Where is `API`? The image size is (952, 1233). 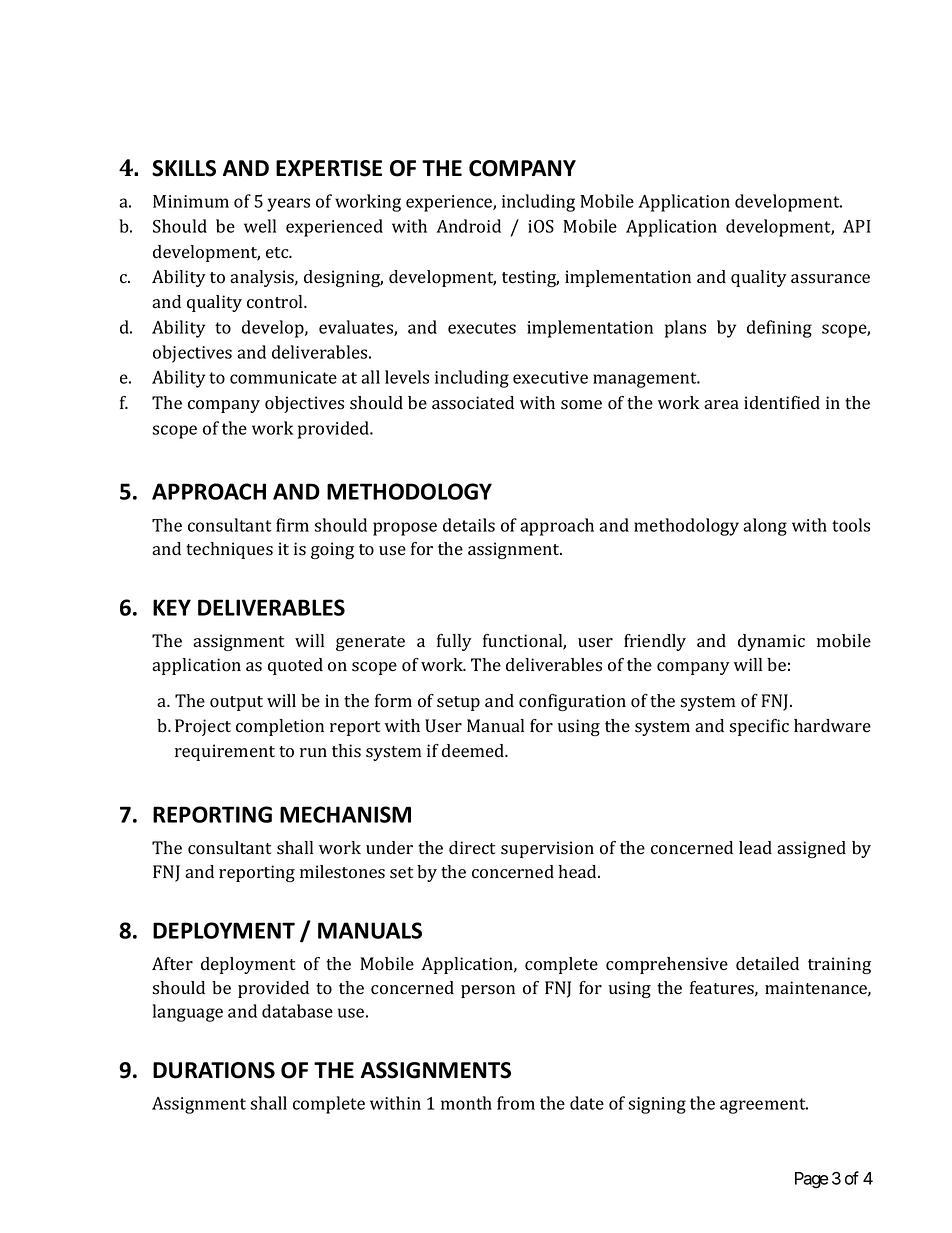 API is located at coordinates (857, 226).
